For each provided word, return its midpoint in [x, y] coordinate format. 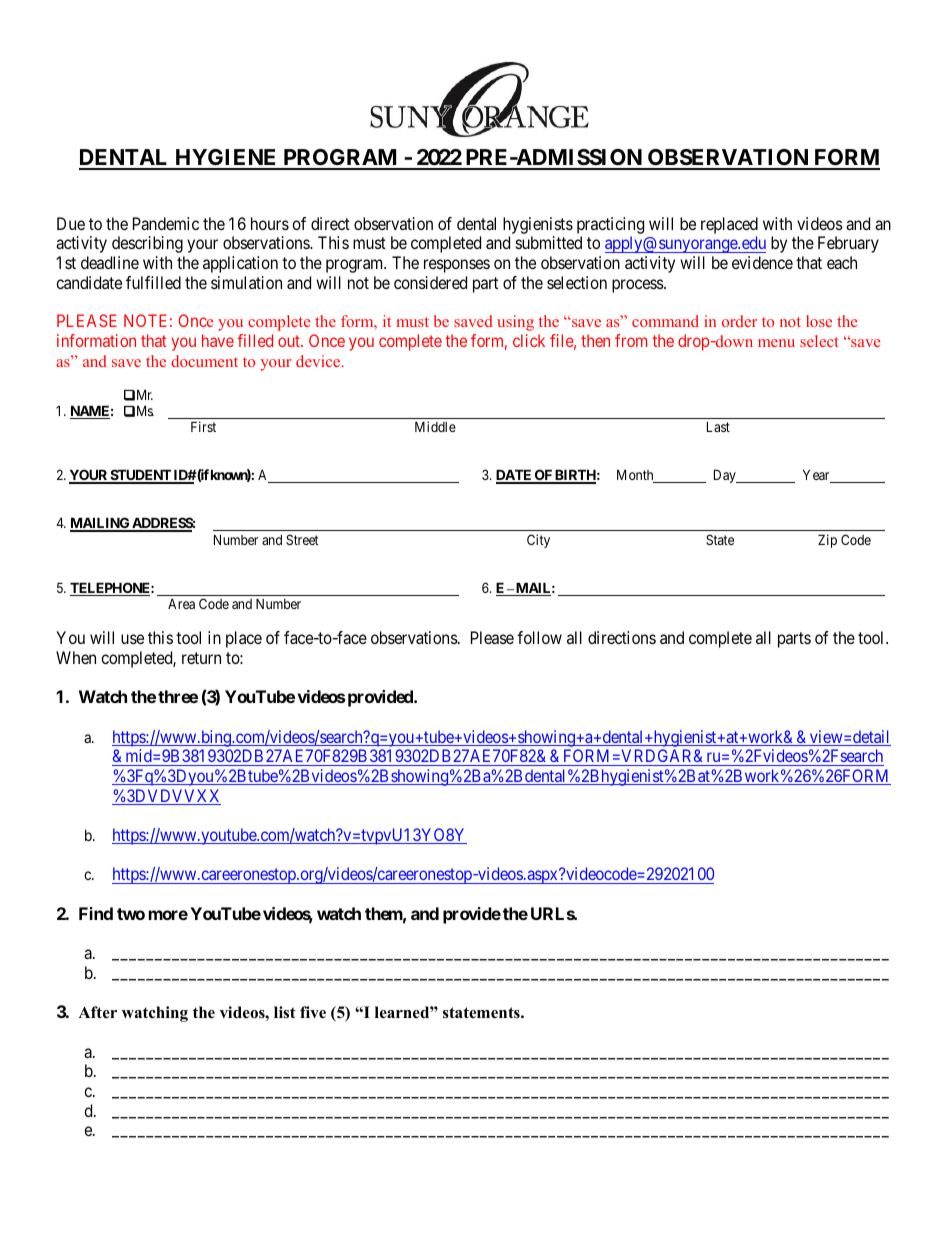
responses [457, 266]
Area [181, 603]
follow [539, 637]
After [97, 1012]
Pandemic [166, 223]
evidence [762, 262]
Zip [827, 541]
